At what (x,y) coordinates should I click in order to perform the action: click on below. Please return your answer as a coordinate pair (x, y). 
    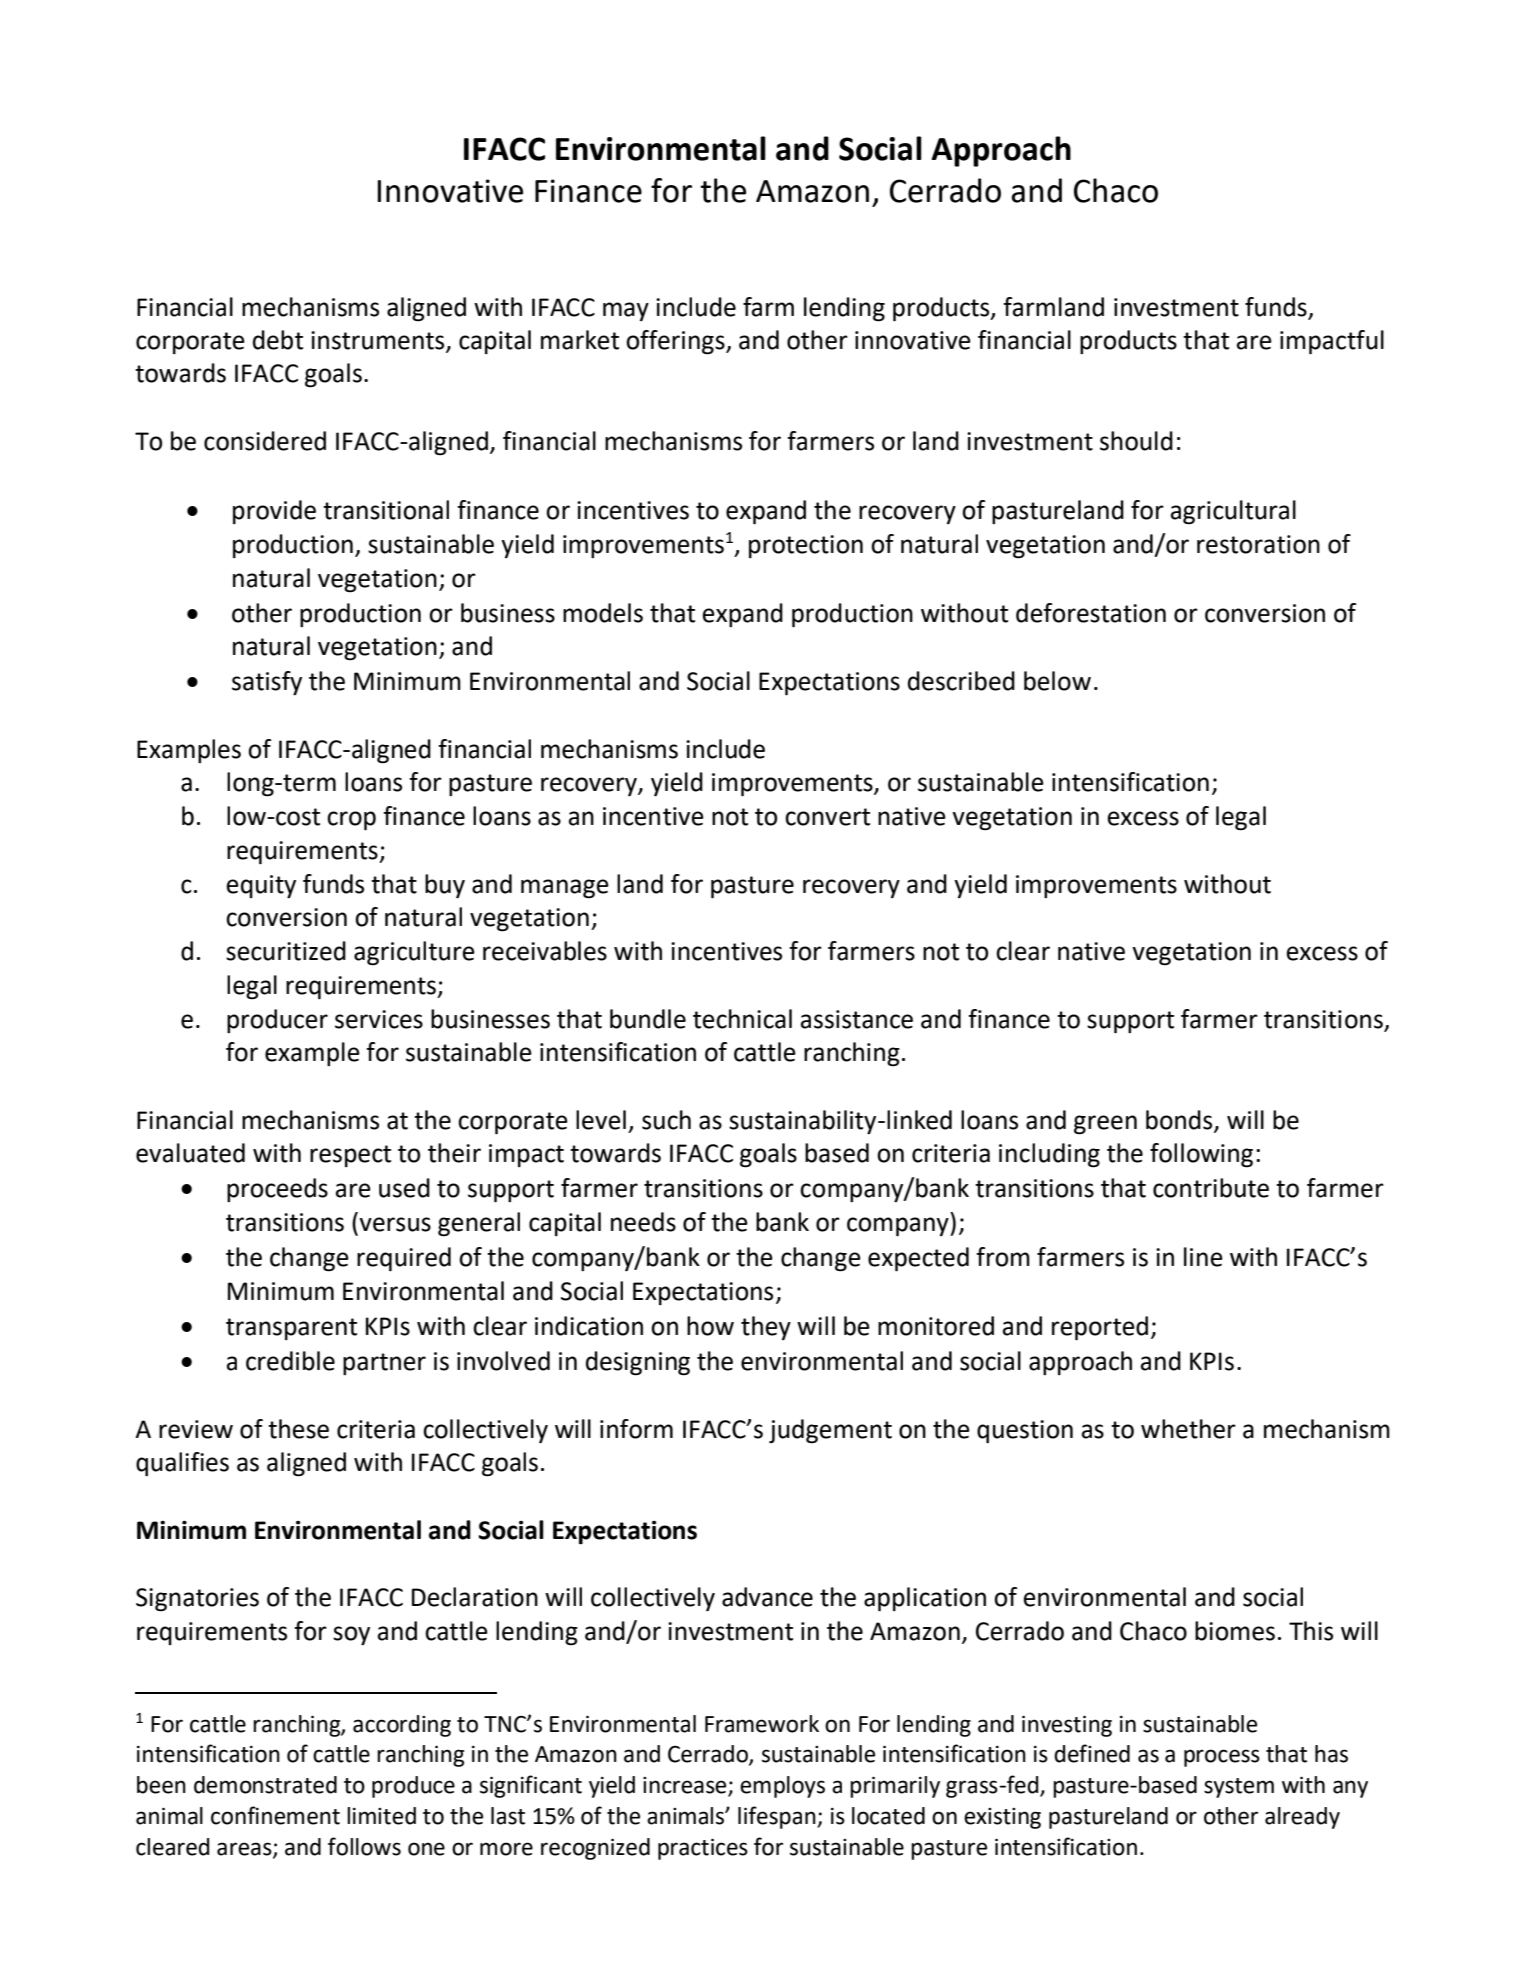
    Looking at the image, I should click on (1057, 681).
